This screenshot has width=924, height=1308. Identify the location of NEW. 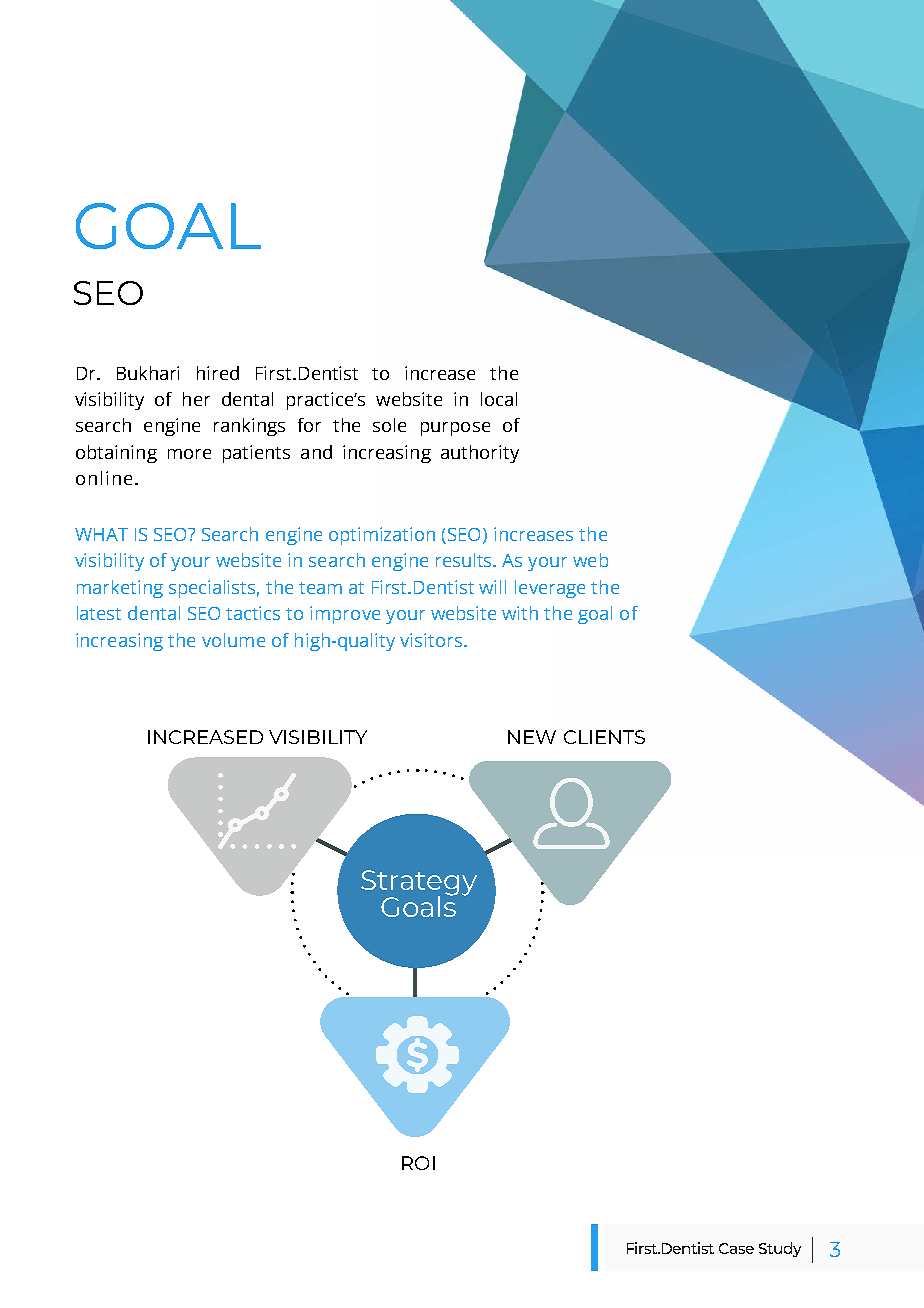
(532, 737).
